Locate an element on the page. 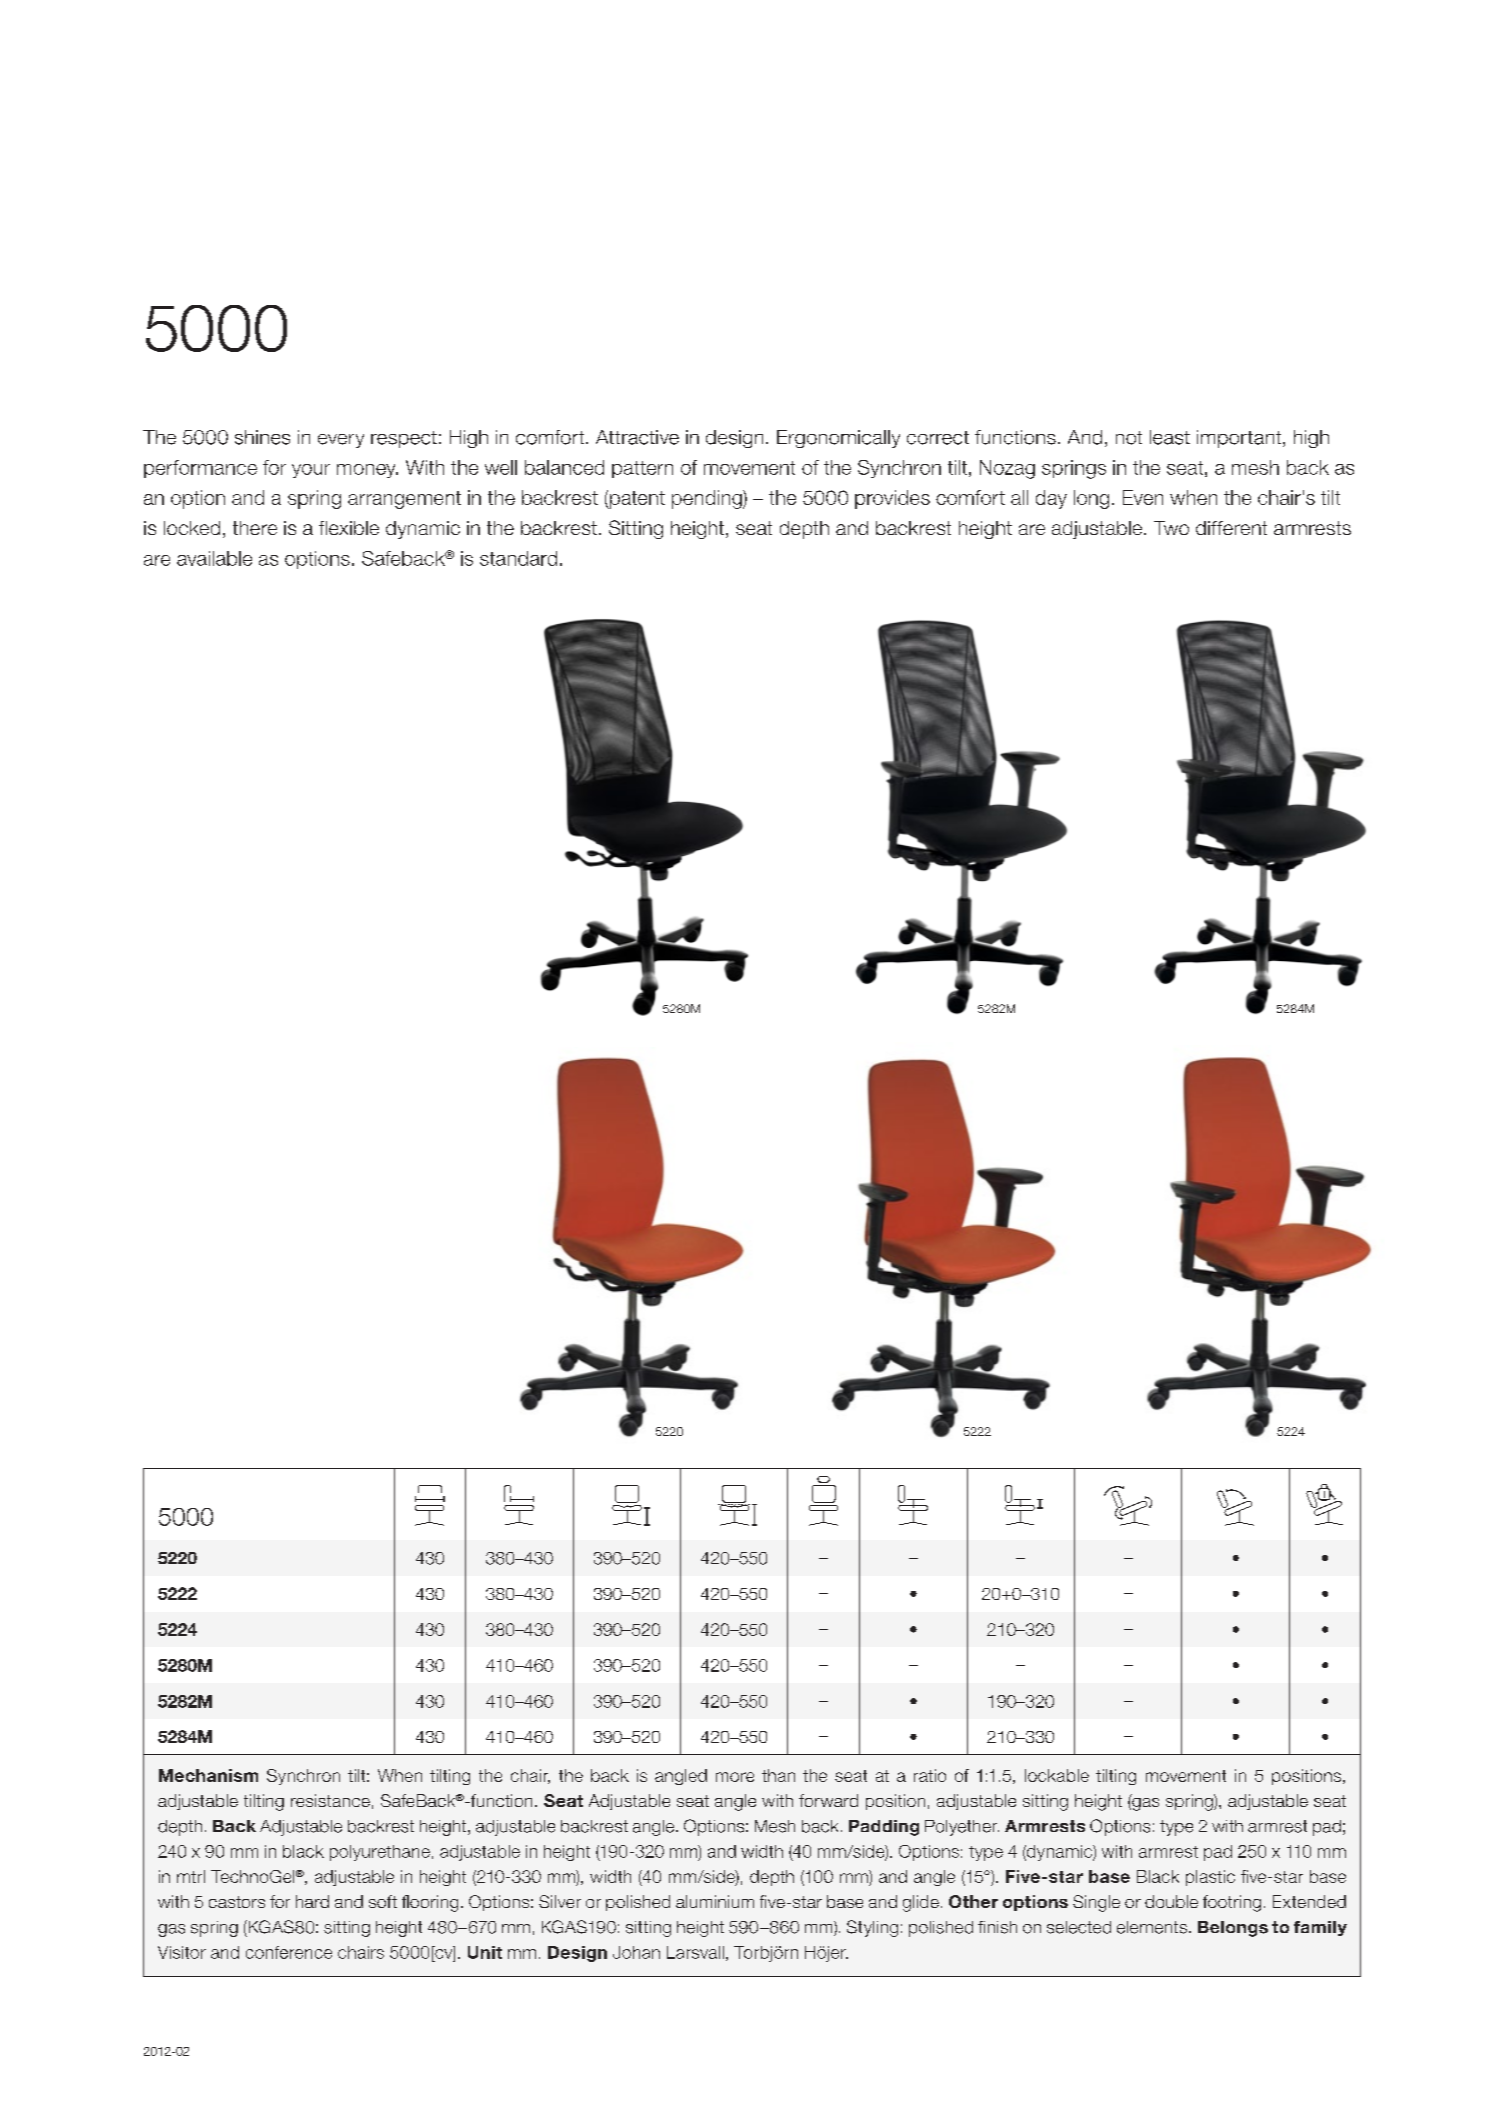 Image resolution: width=1504 pixels, height=2127 pixels. Two is located at coordinates (1171, 528).
